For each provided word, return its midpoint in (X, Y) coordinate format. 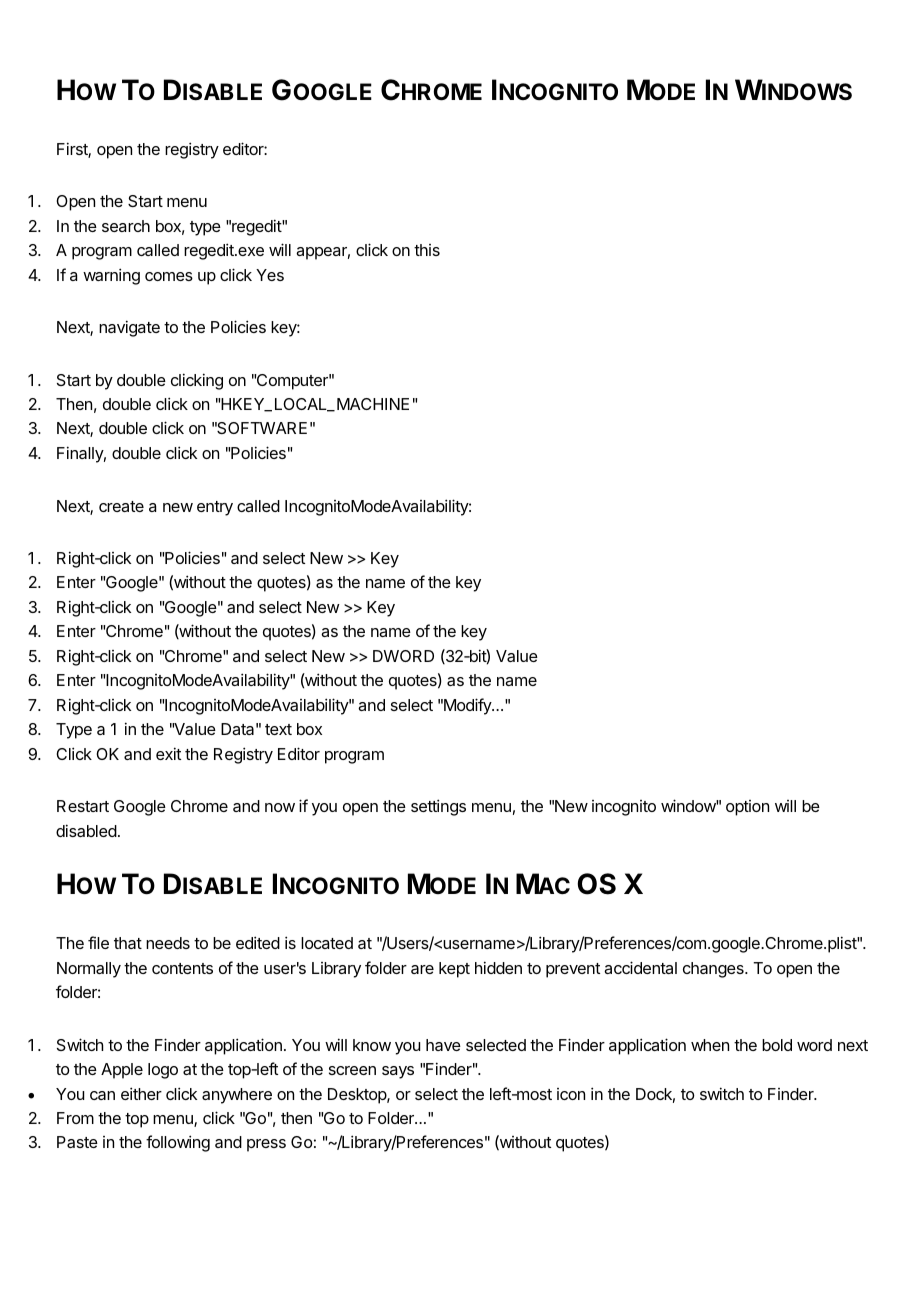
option (747, 808)
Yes (270, 275)
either (141, 1093)
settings (438, 807)
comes (169, 276)
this (427, 250)
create (121, 506)
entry (215, 508)
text (278, 729)
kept (454, 970)
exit (168, 753)
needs (168, 943)
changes (714, 970)
